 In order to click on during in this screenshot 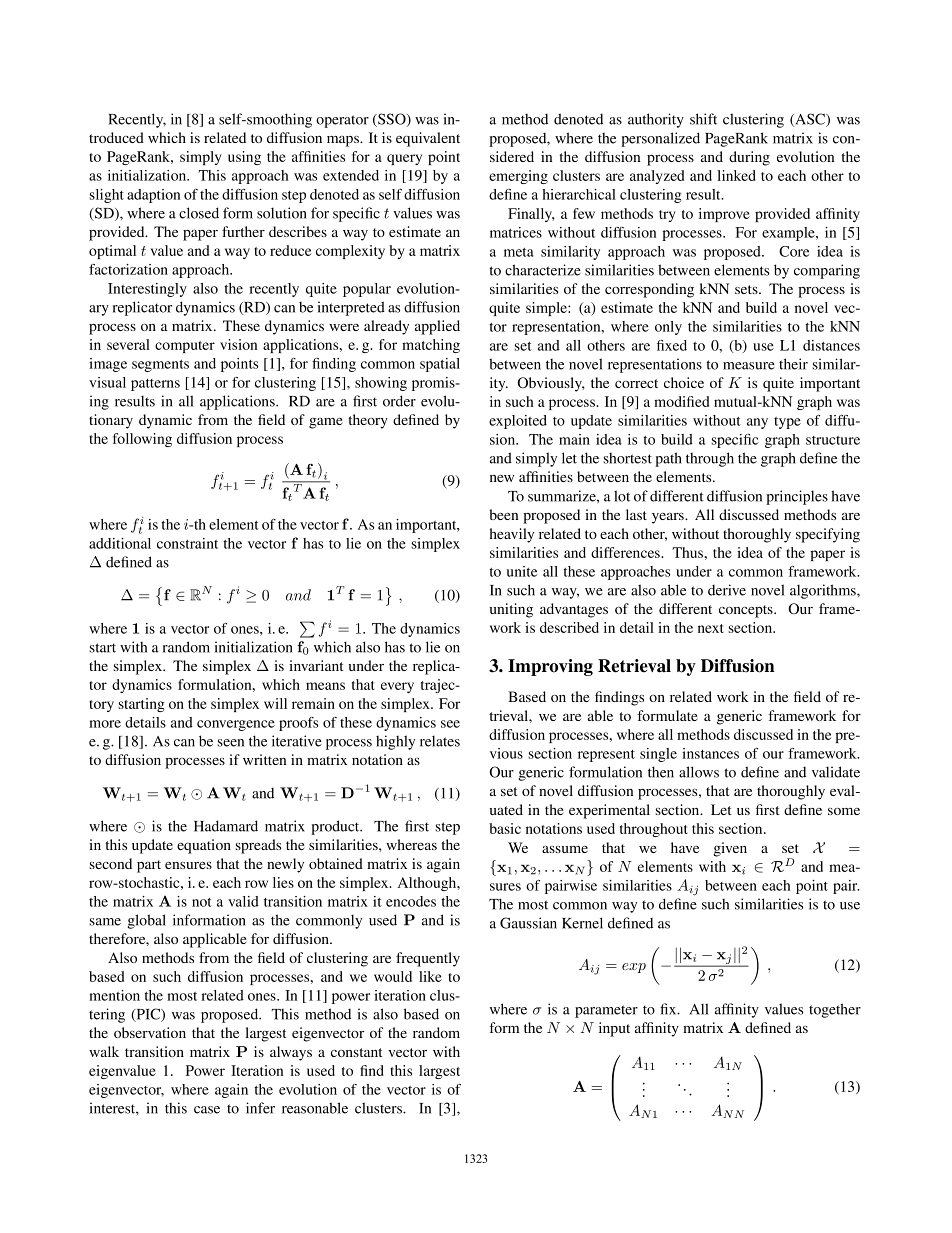, I will do `click(749, 158)`.
